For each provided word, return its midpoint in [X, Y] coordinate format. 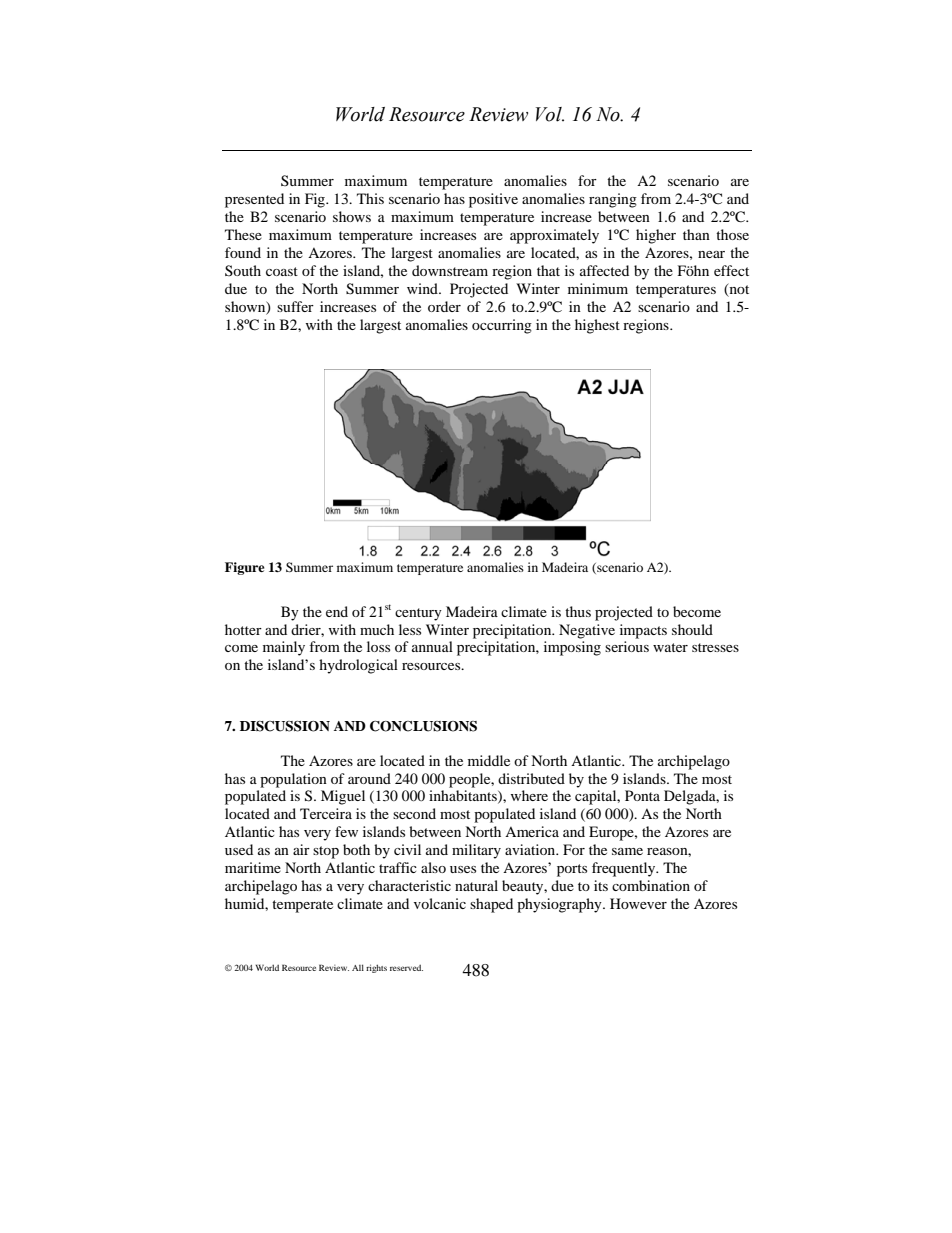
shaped [491, 905]
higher [656, 236]
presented [254, 200]
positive [493, 200]
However [638, 903]
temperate [302, 906]
